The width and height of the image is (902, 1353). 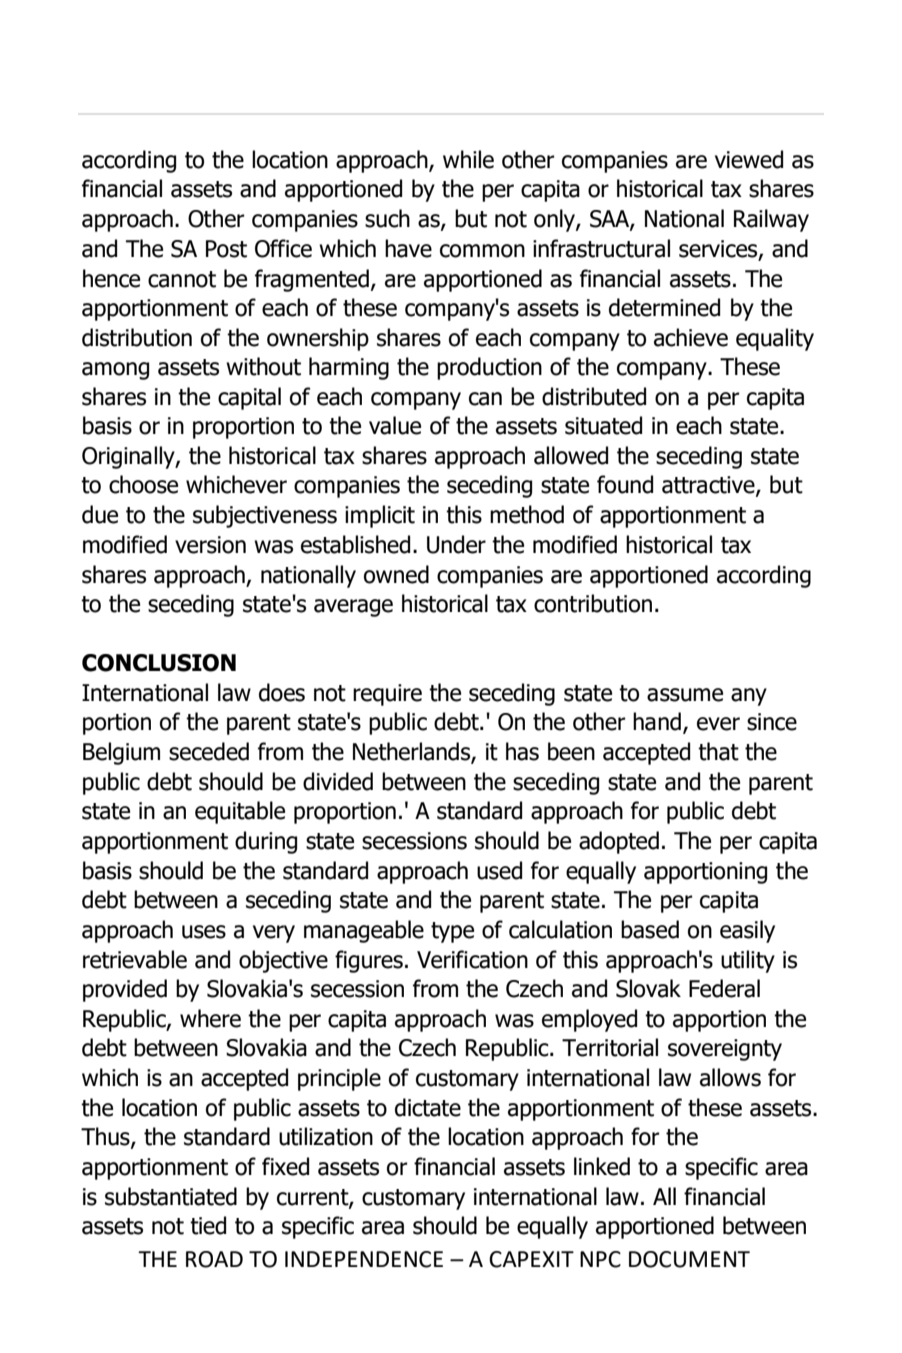 I want to click on choose, so click(x=143, y=484).
